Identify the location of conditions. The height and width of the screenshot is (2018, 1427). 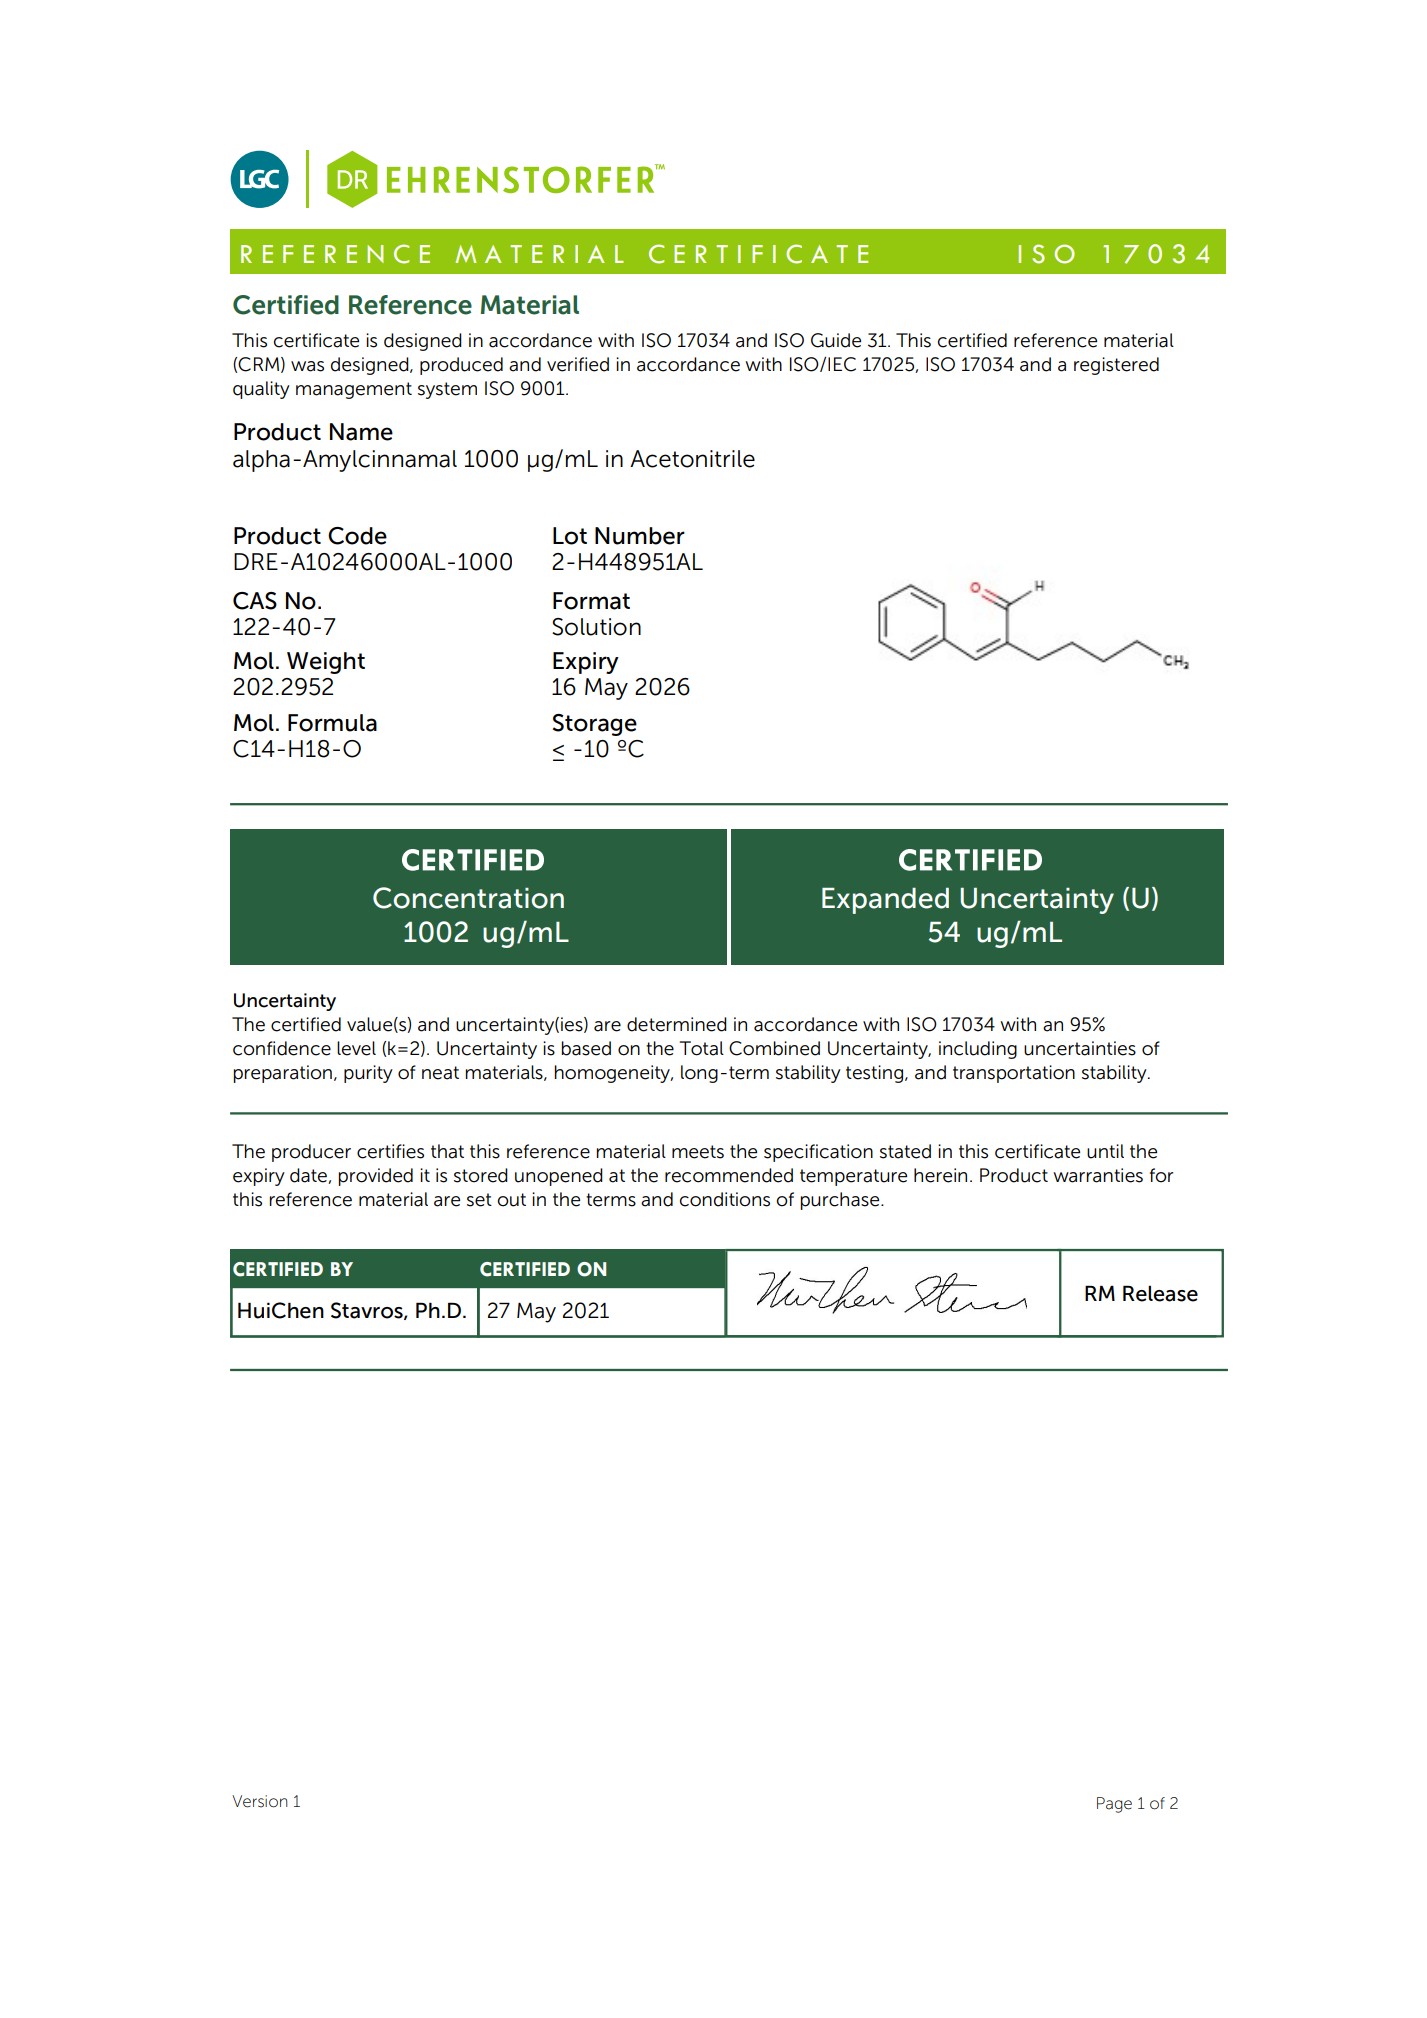
(725, 1199).
